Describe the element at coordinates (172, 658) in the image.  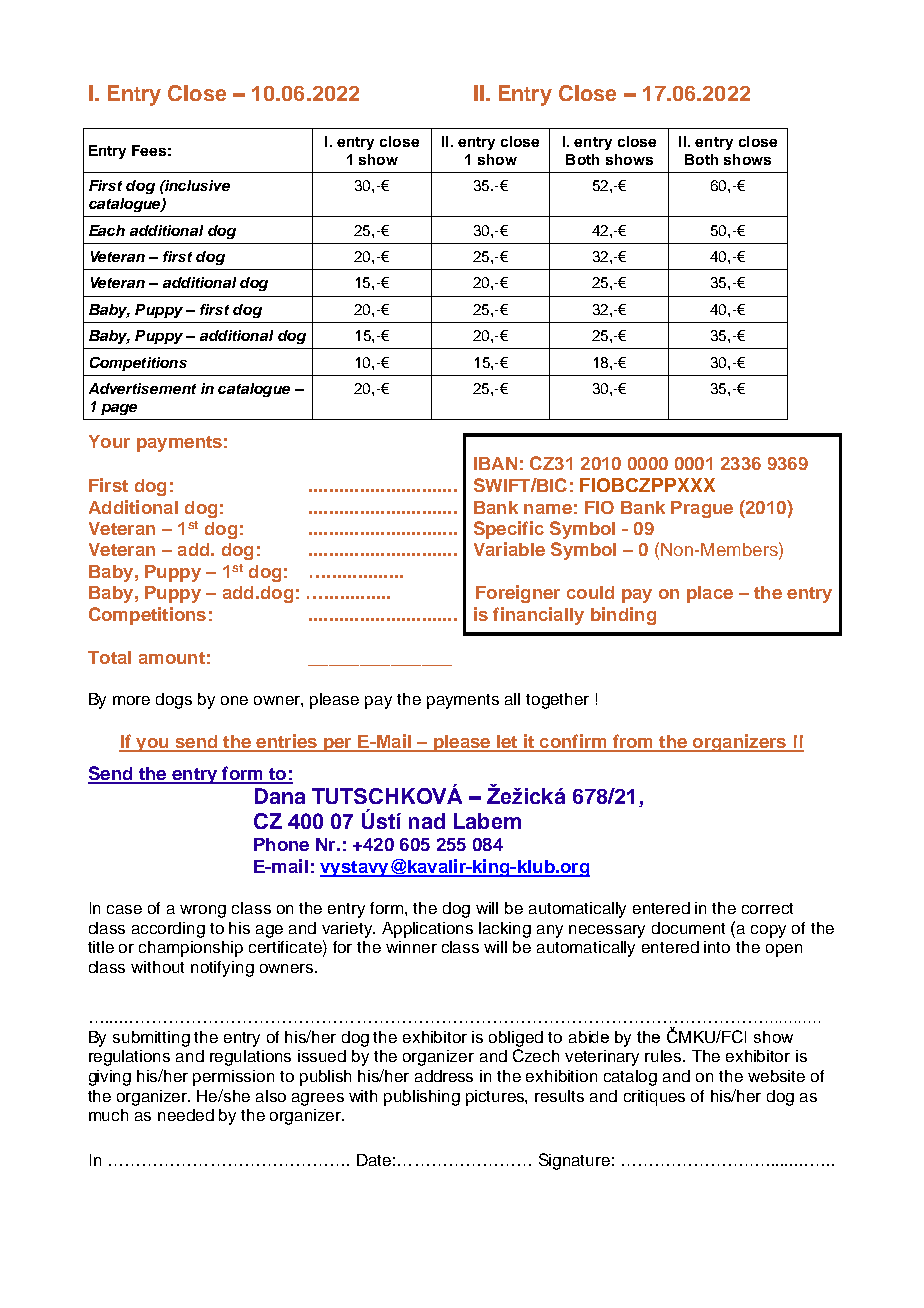
I see `amount` at that location.
